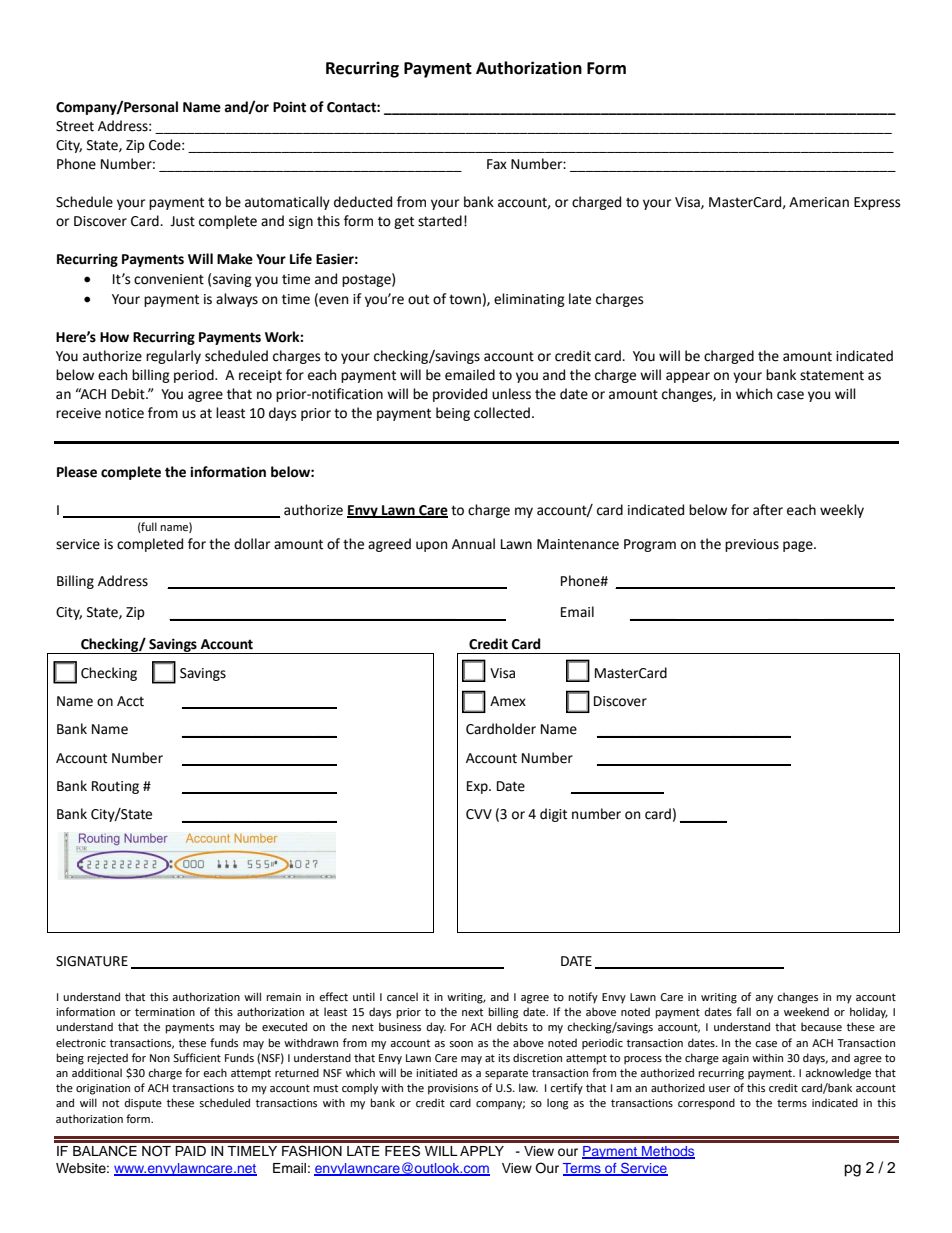  I want to click on again, so click(735, 1059).
